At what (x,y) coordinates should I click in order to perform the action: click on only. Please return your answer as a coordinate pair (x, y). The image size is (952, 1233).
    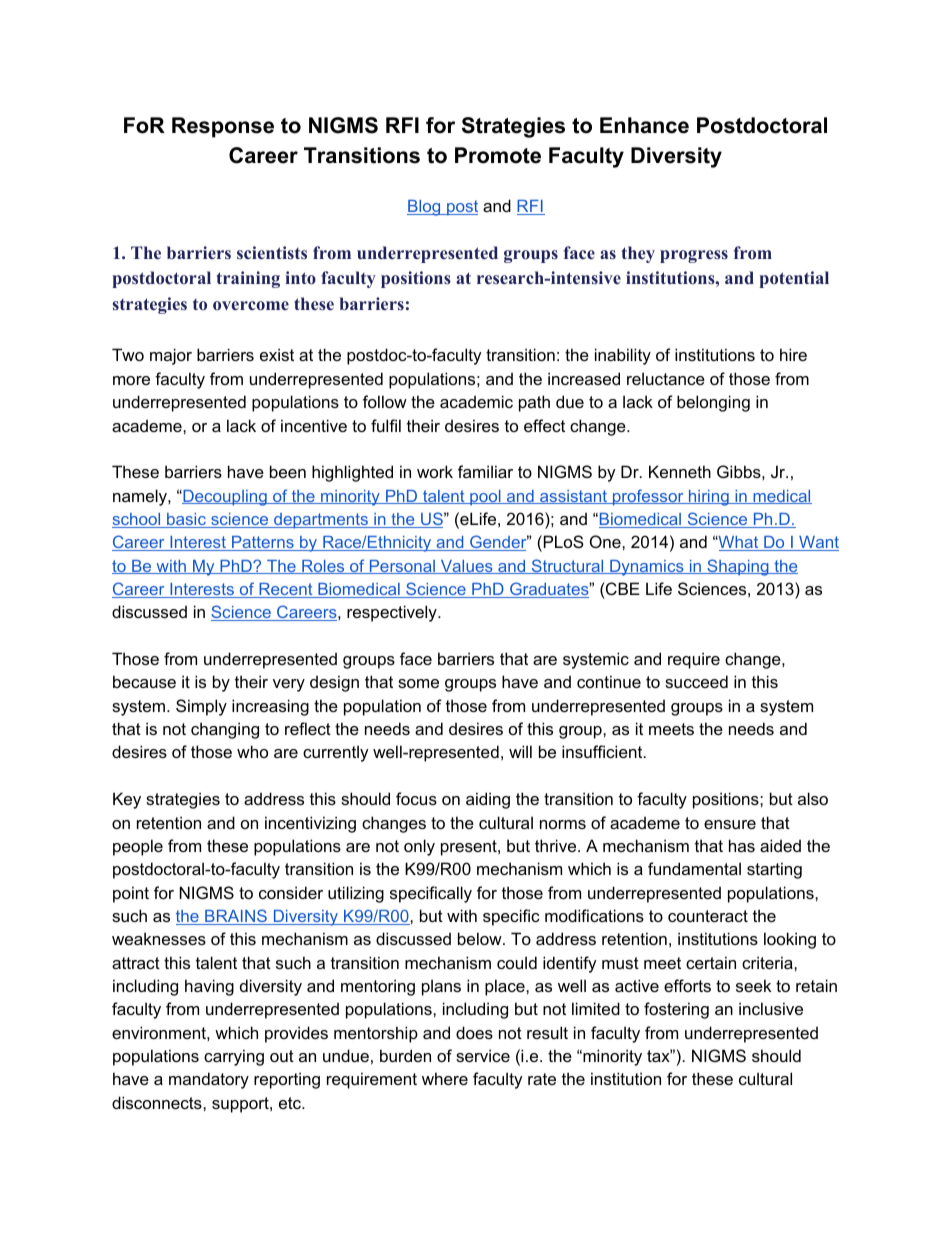
    Looking at the image, I should click on (419, 847).
